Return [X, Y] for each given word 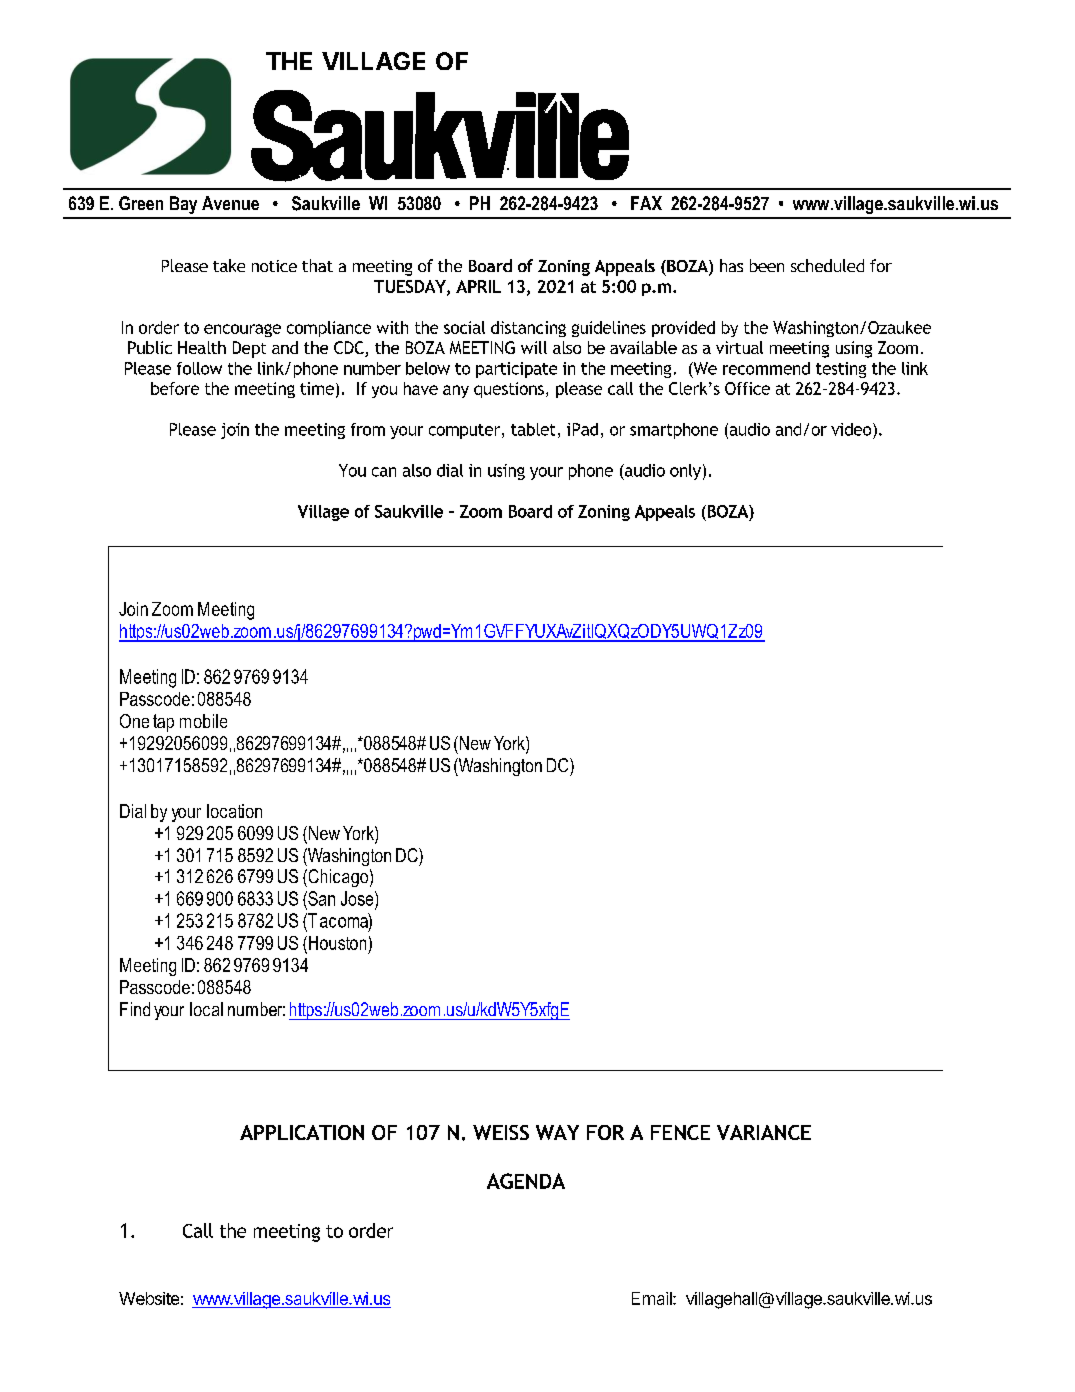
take [229, 265]
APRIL [478, 286]
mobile [203, 721]
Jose [358, 898]
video [852, 429]
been [767, 265]
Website [149, 1298]
